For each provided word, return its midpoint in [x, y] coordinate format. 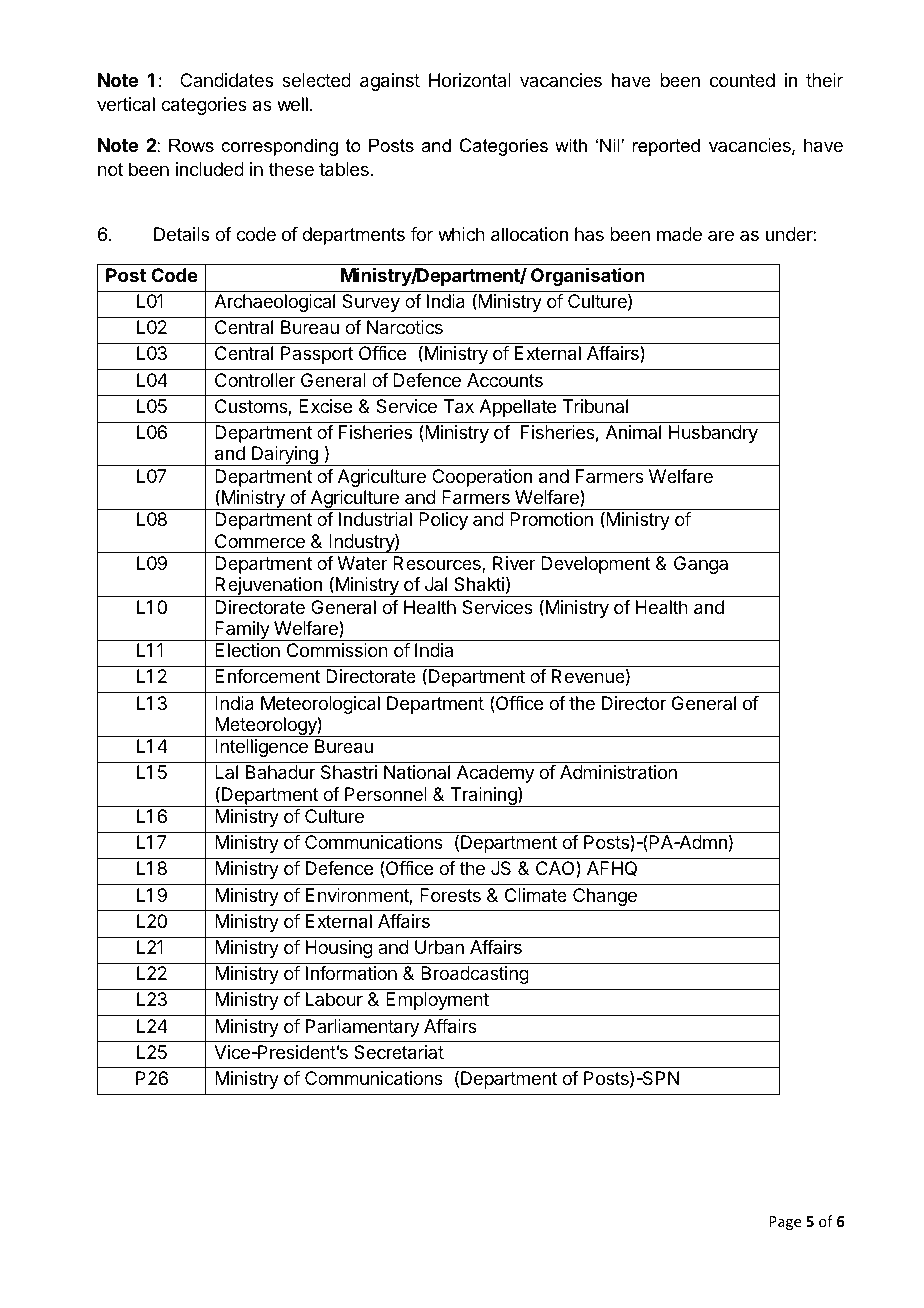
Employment [437, 1001]
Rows [191, 145]
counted [742, 80]
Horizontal [470, 80]
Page [785, 1223]
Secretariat [399, 1052]
